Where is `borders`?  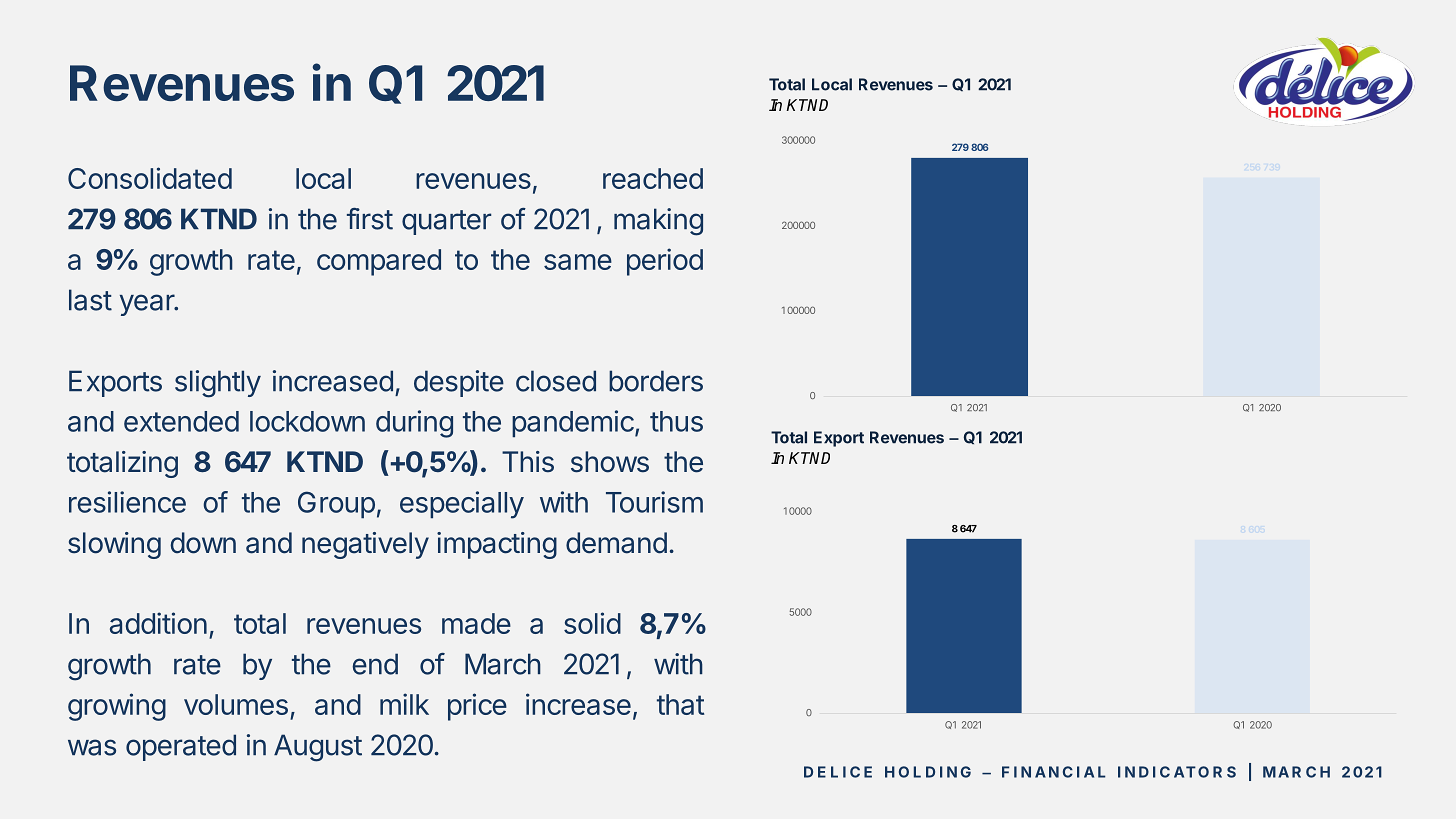 borders is located at coordinates (656, 381).
